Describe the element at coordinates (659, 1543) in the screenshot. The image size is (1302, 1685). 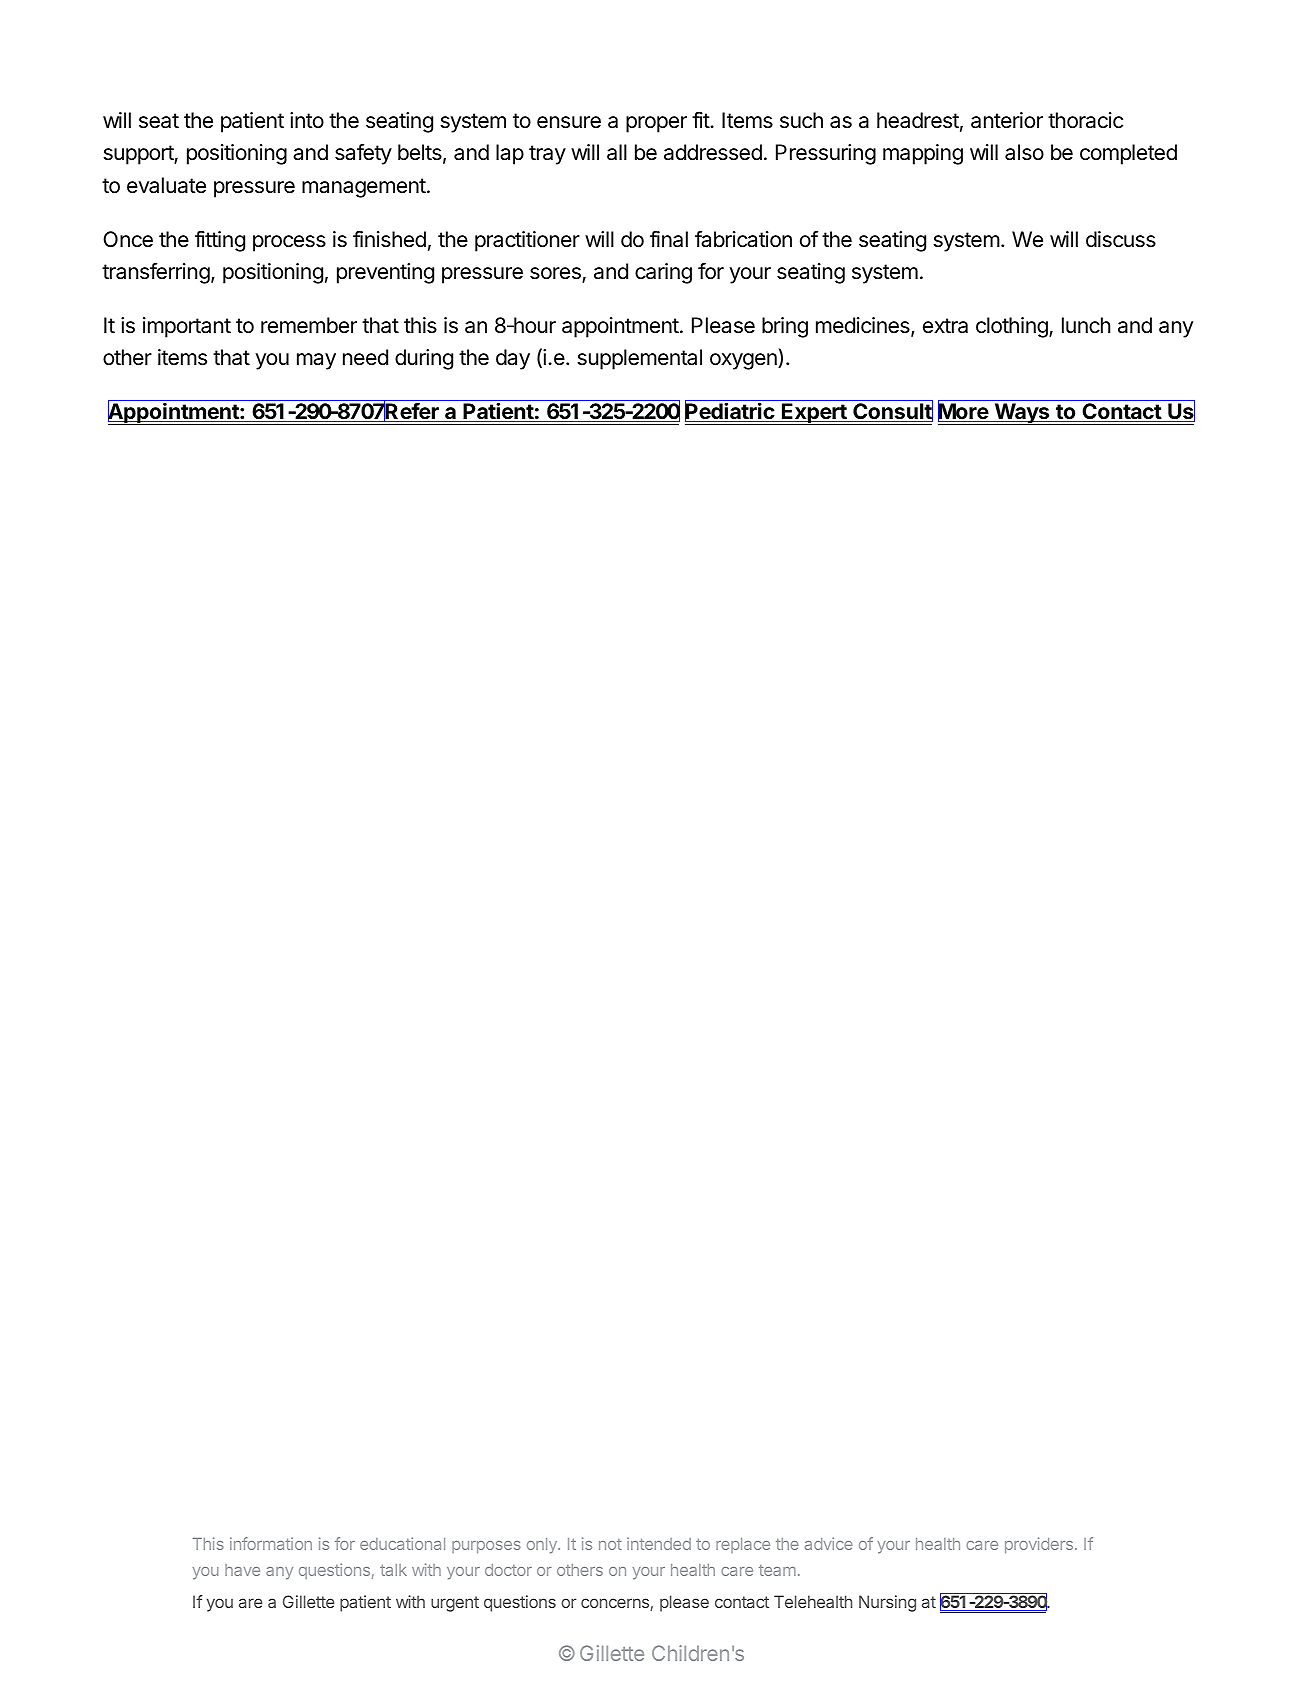
I see `intended` at that location.
